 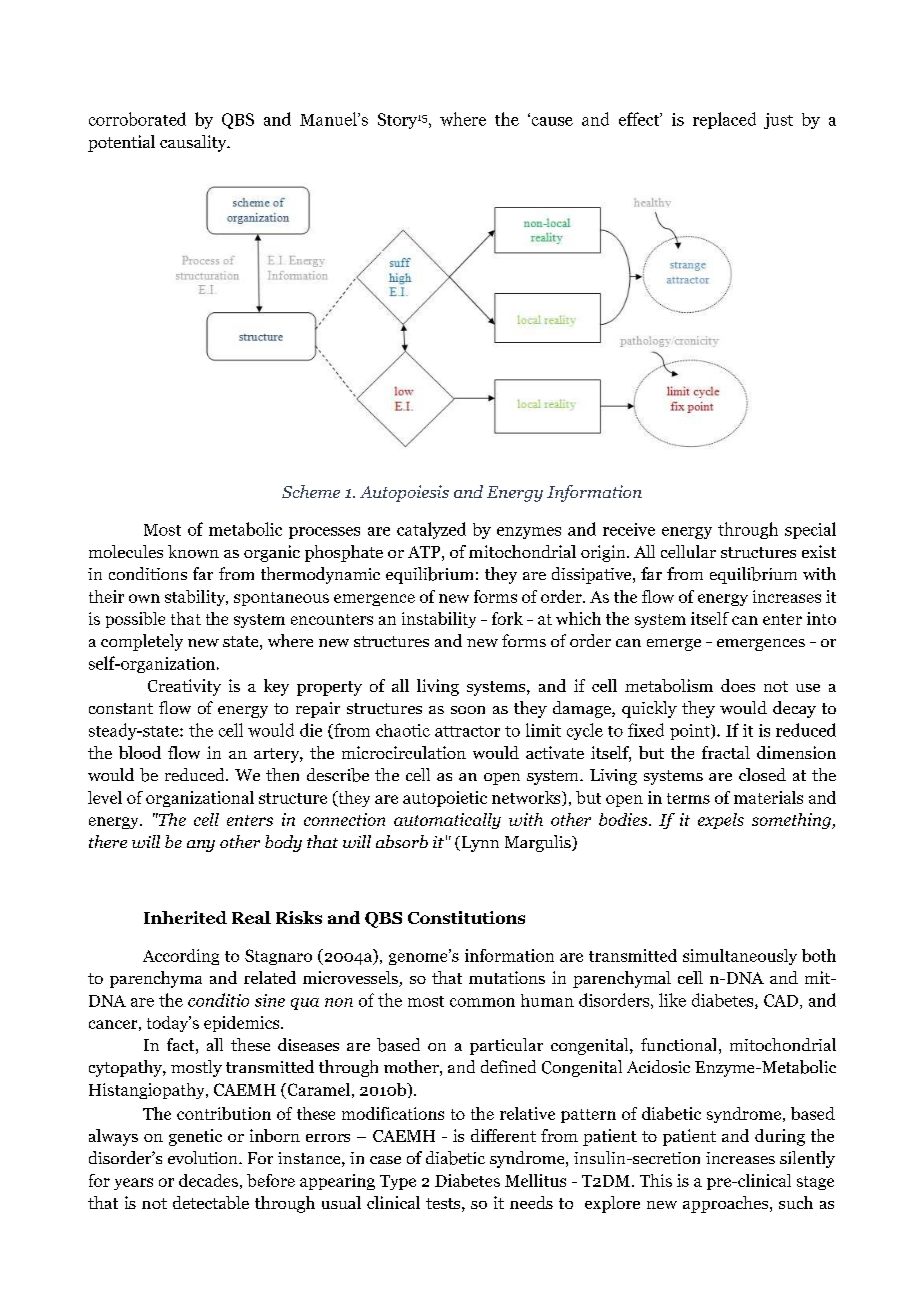 I want to click on automatically, so click(x=447, y=821).
